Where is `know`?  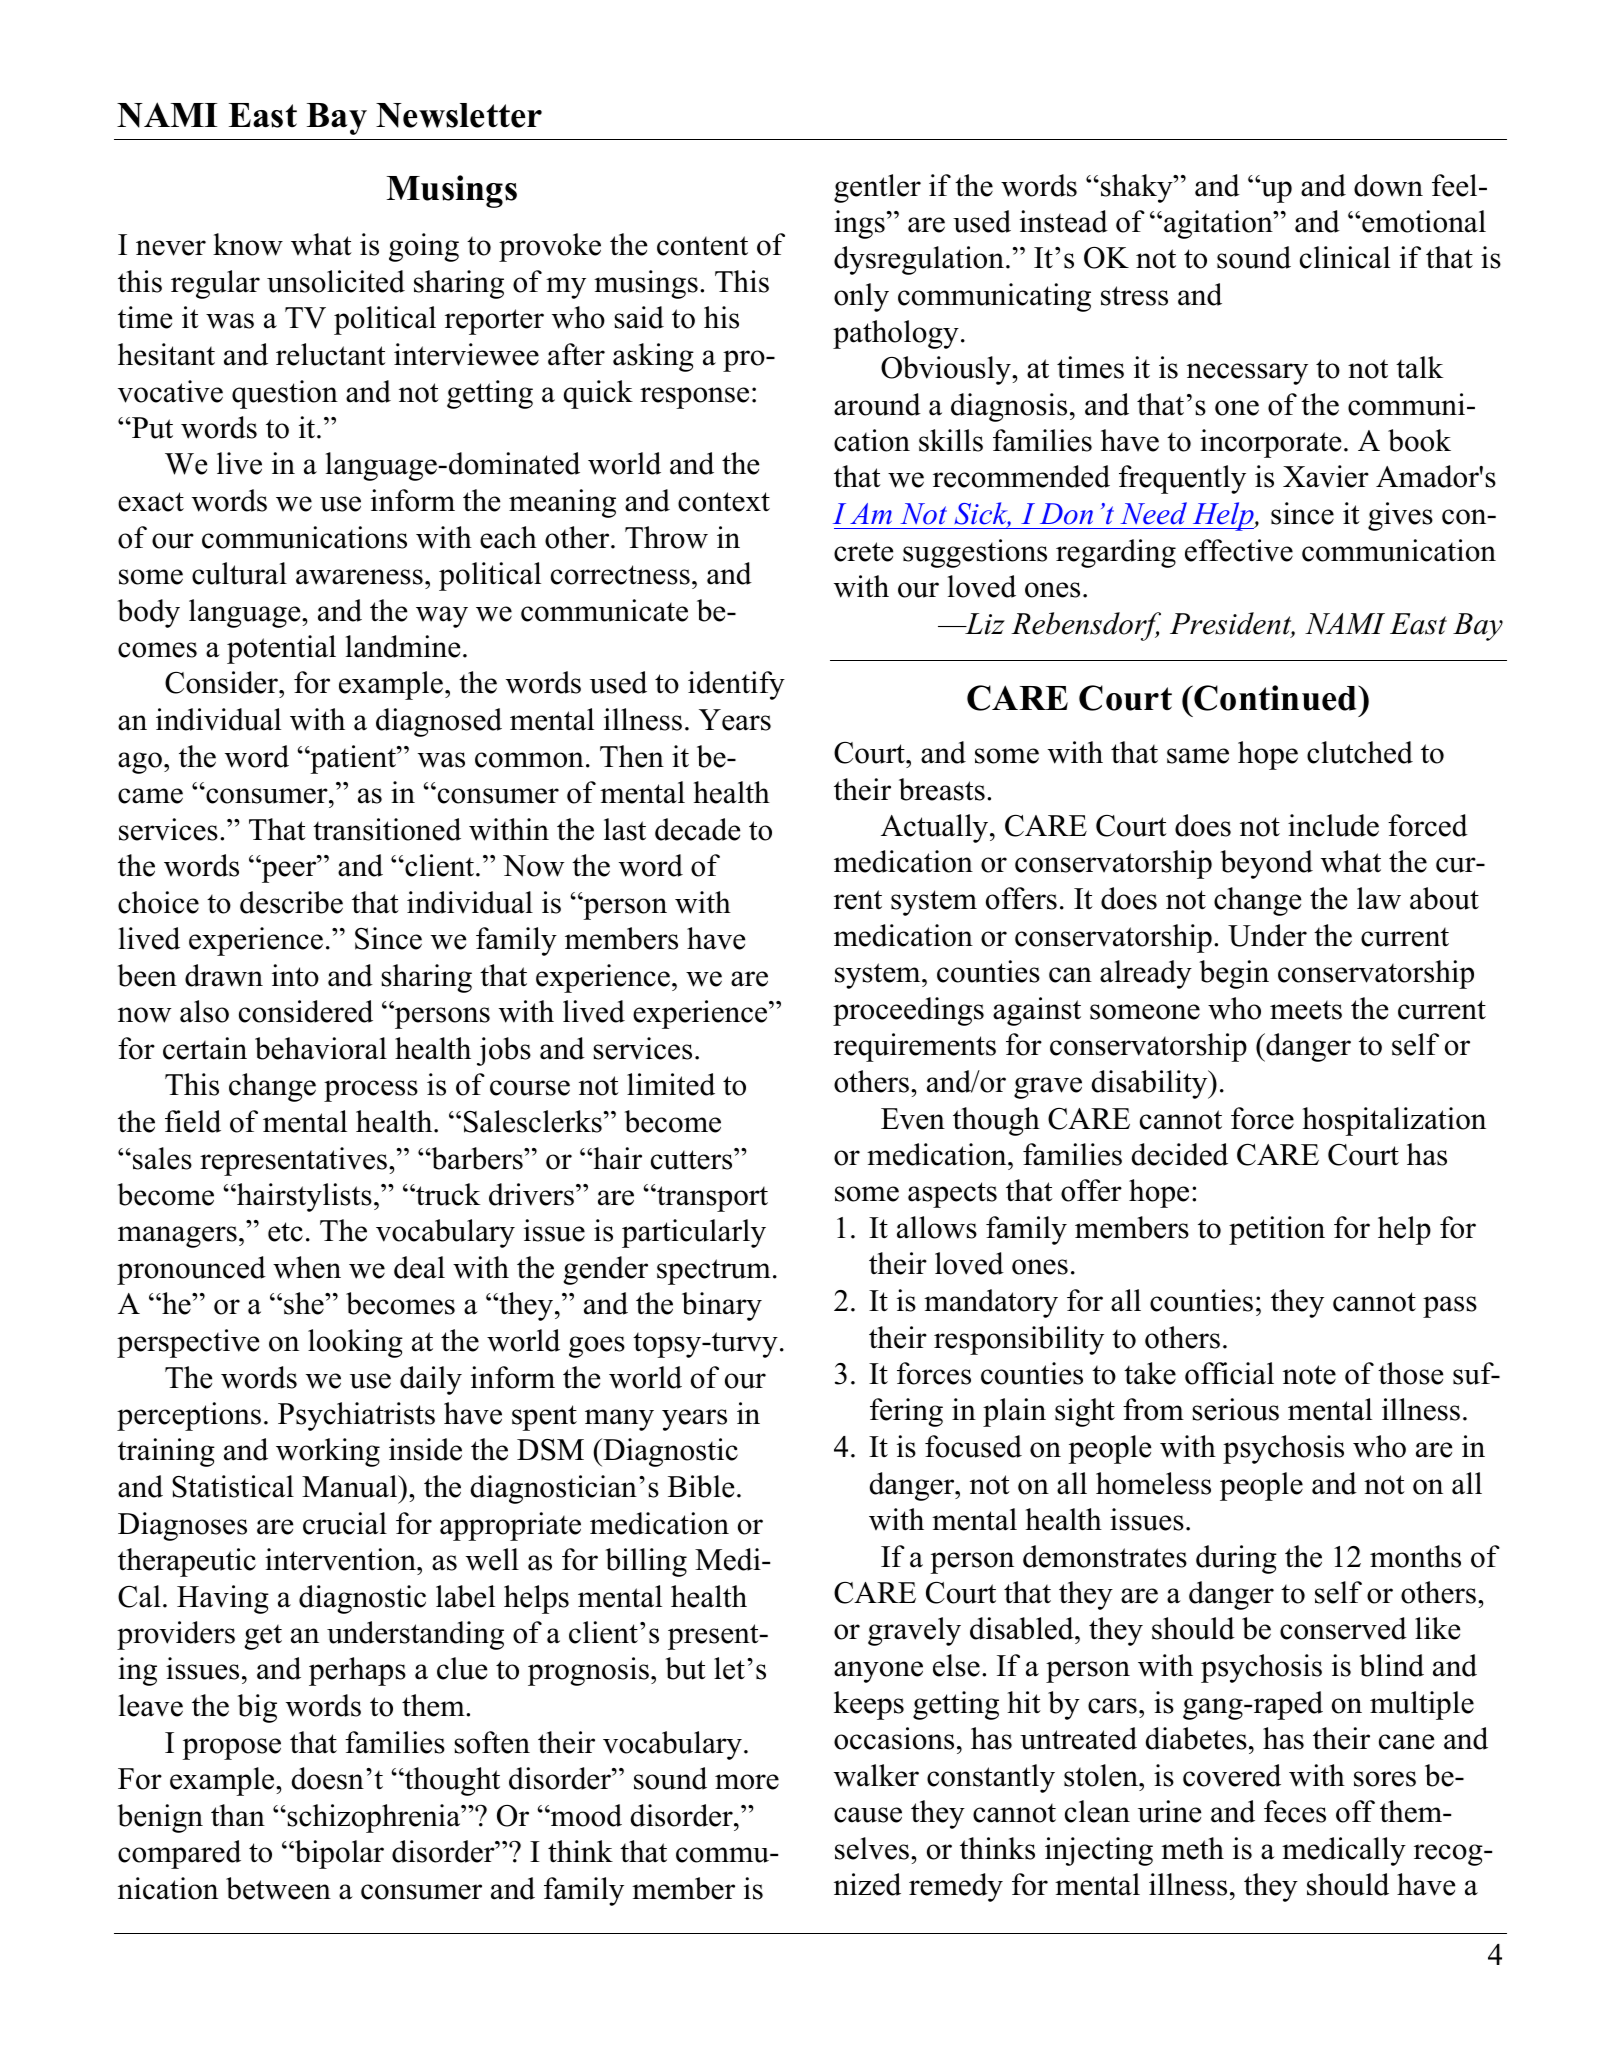
know is located at coordinates (248, 244).
